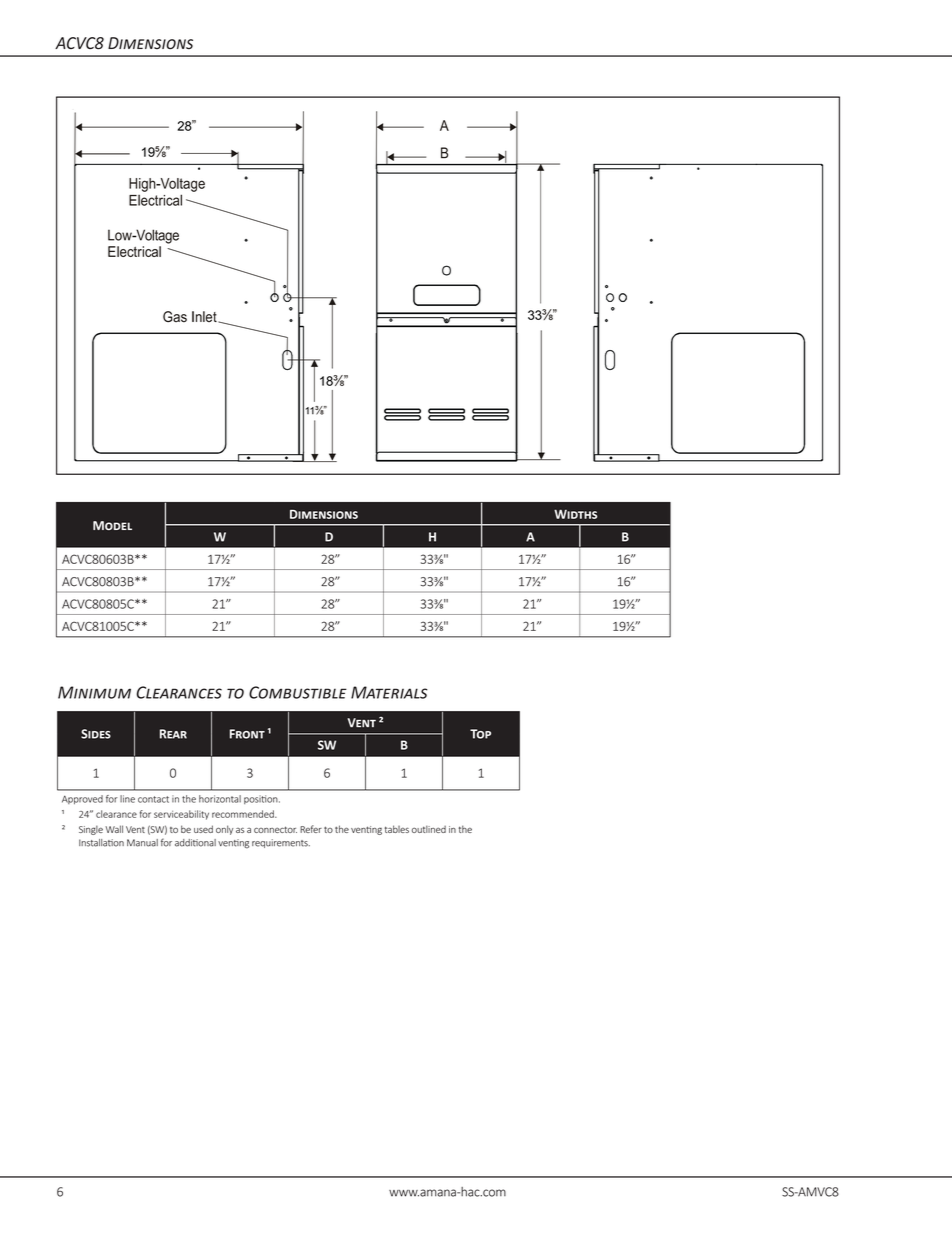  What do you see at coordinates (311, 829) in the image?
I see `Refer` at bounding box center [311, 829].
